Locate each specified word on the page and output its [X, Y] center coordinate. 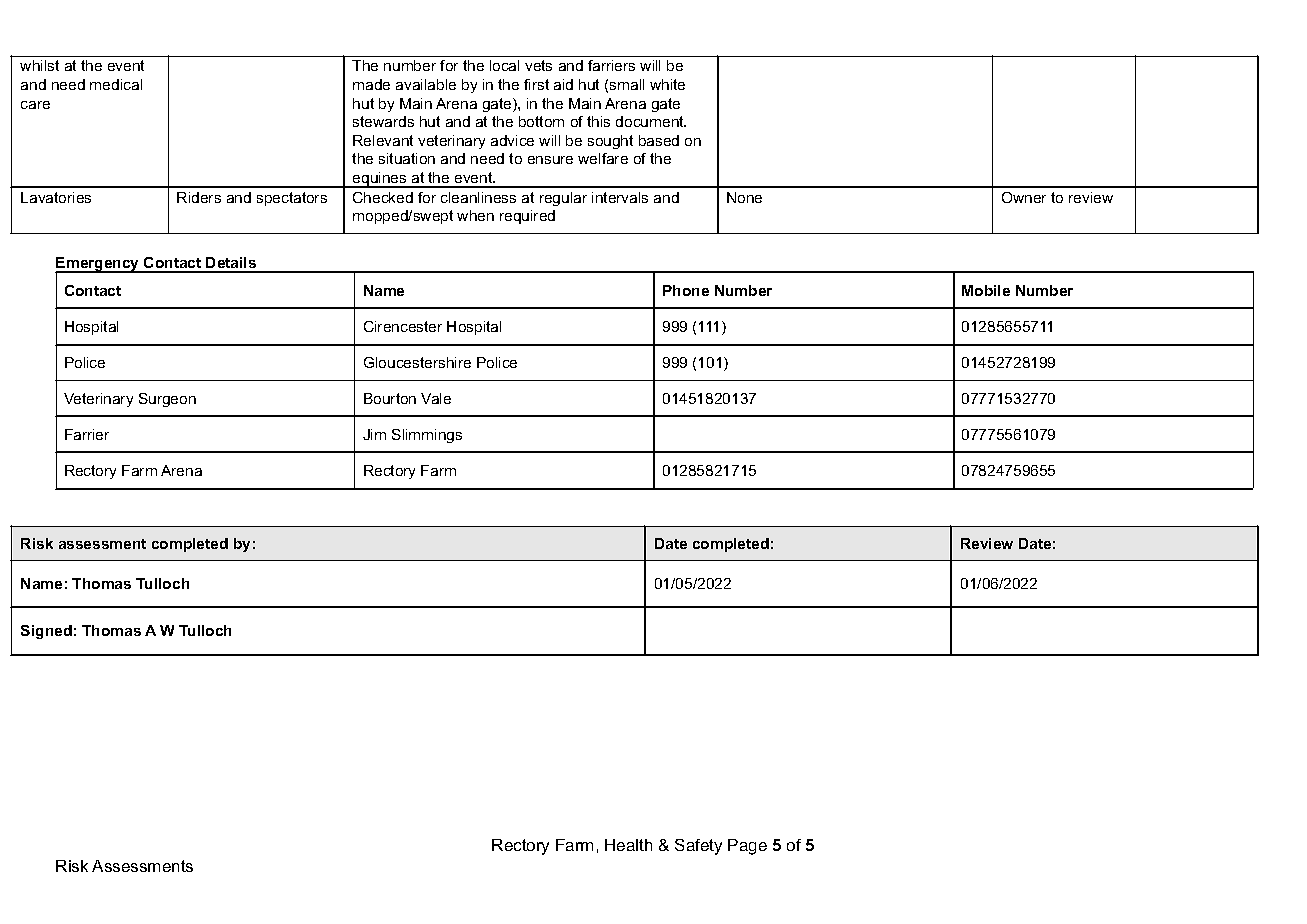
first [536, 84]
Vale [436, 398]
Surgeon [167, 400]
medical [116, 84]
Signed [46, 632]
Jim [374, 434]
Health [628, 845]
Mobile [986, 290]
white [667, 84]
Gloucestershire [417, 362]
